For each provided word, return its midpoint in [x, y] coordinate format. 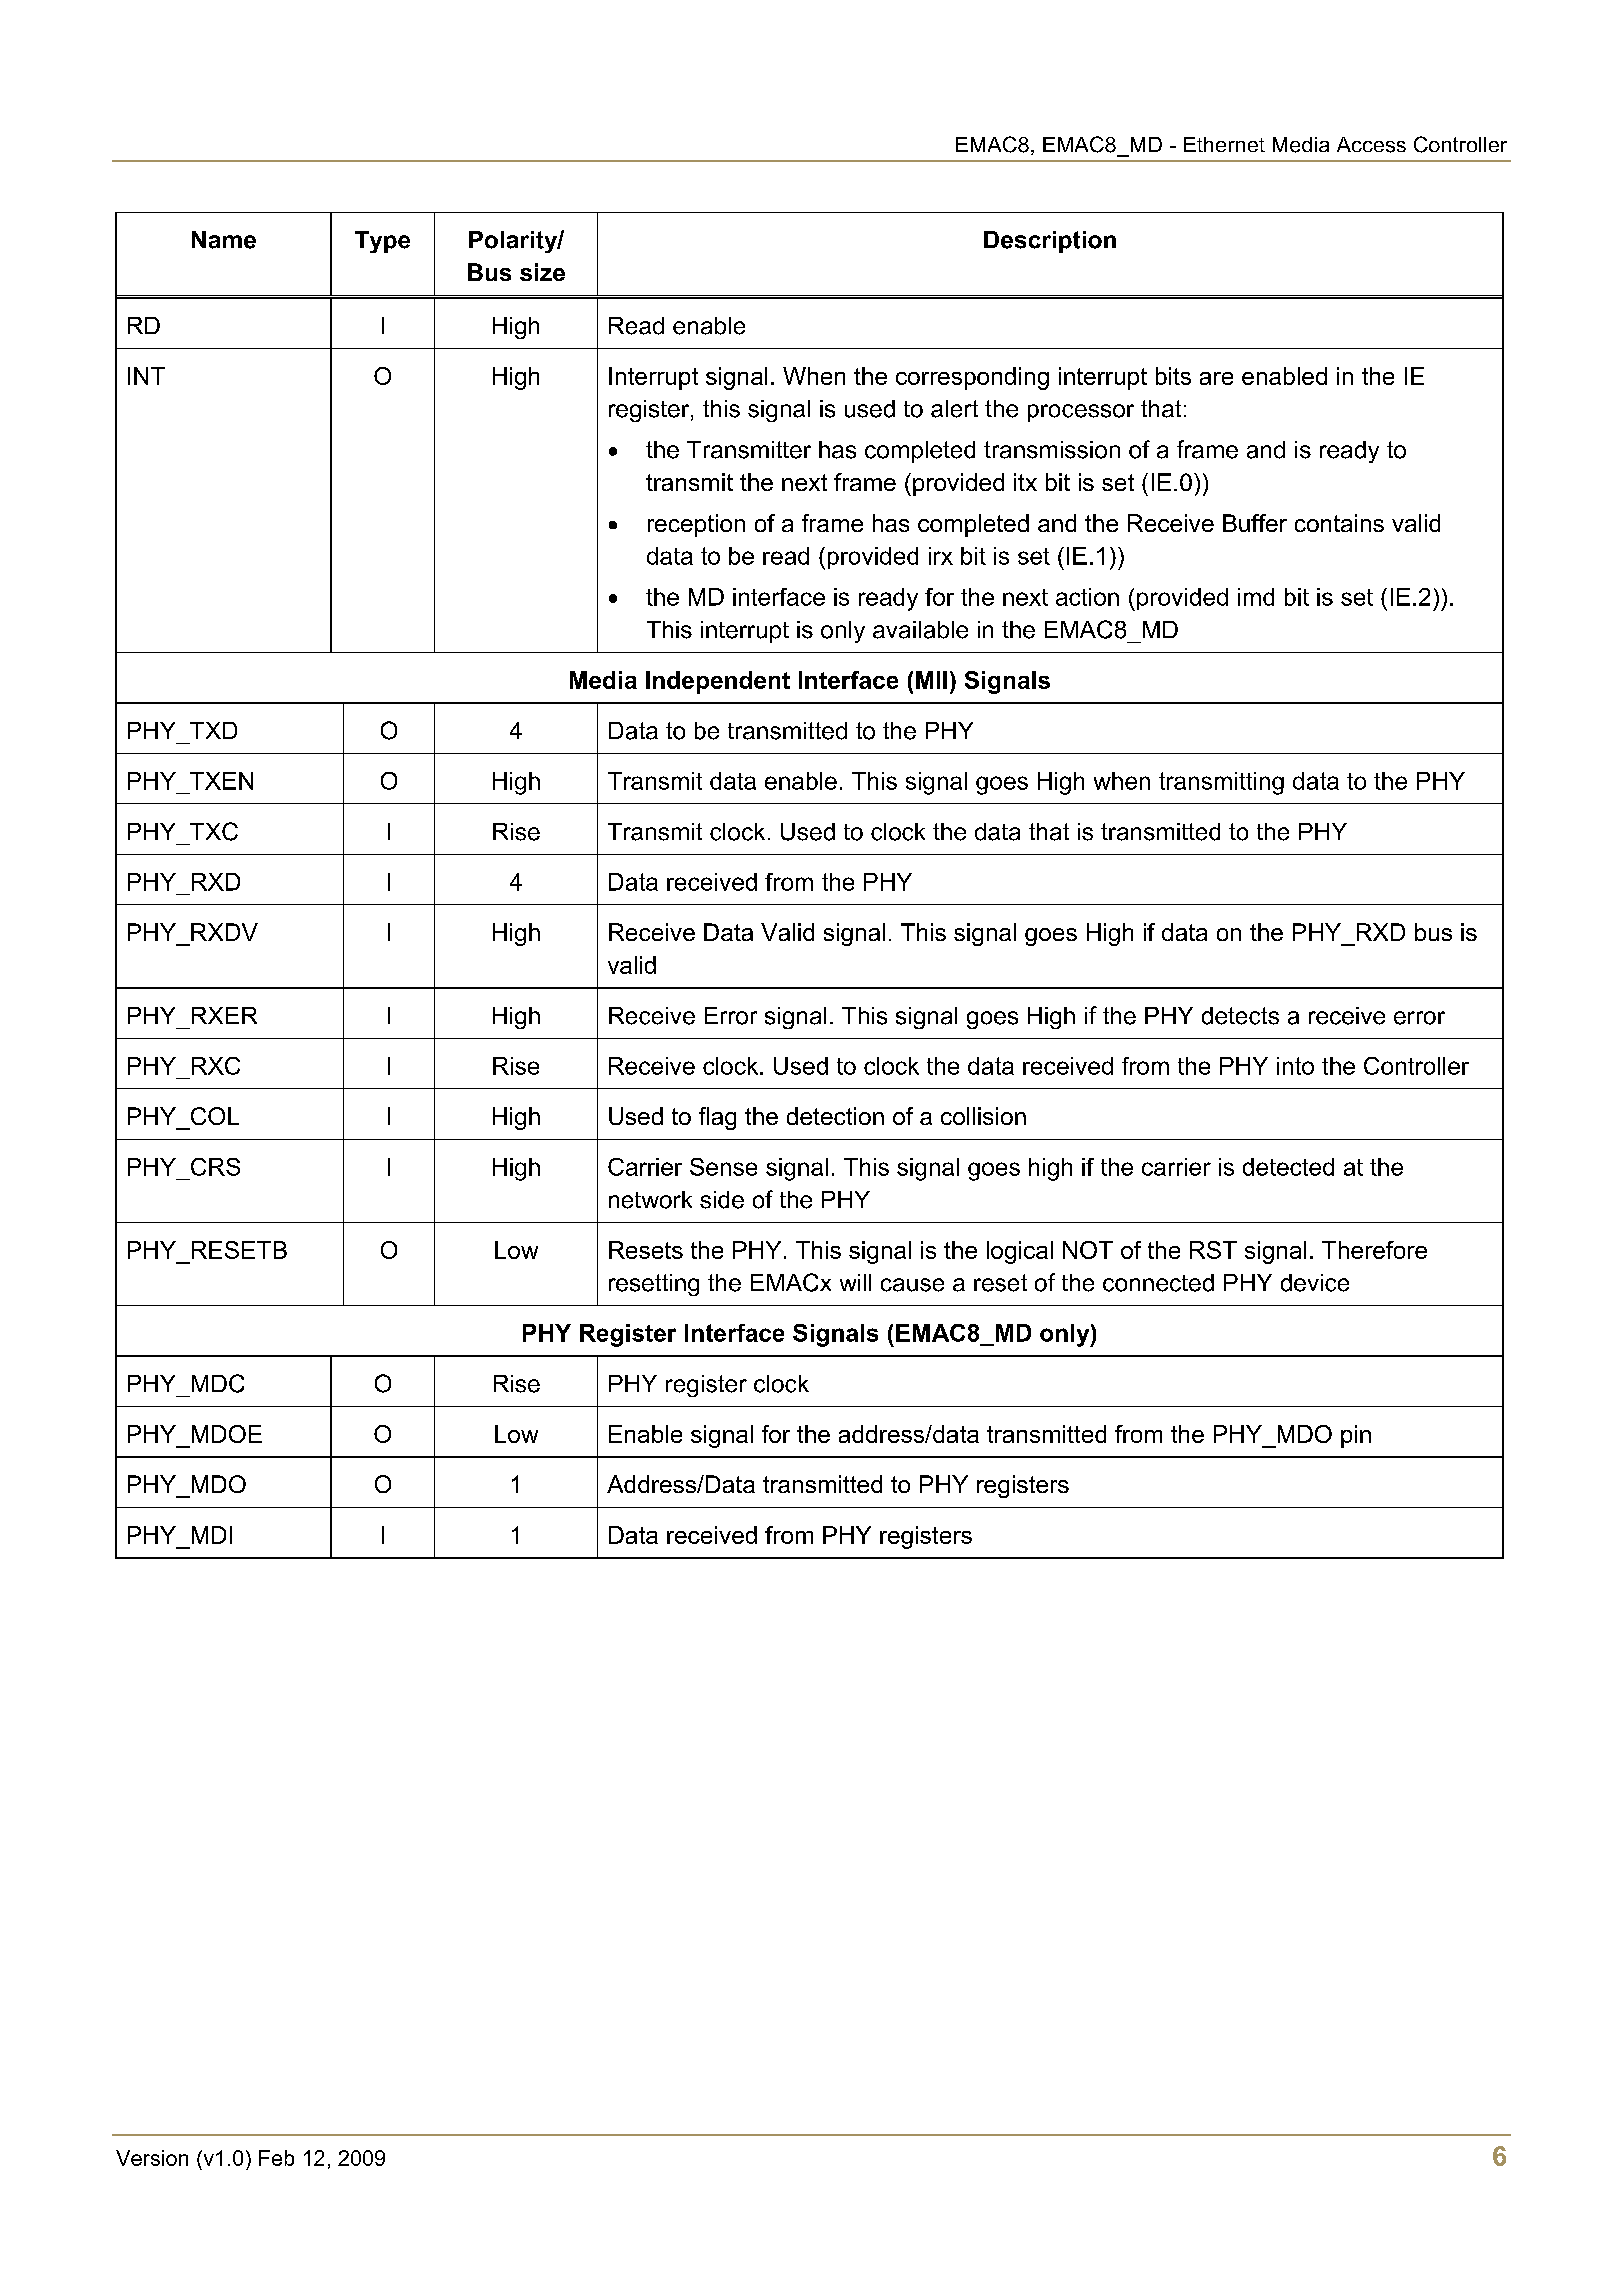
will [855, 1282]
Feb [276, 2158]
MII [931, 680]
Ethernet [1224, 144]
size [542, 272]
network [650, 1200]
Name [224, 240]
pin [1356, 1436]
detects [1240, 1016]
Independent [718, 682]
